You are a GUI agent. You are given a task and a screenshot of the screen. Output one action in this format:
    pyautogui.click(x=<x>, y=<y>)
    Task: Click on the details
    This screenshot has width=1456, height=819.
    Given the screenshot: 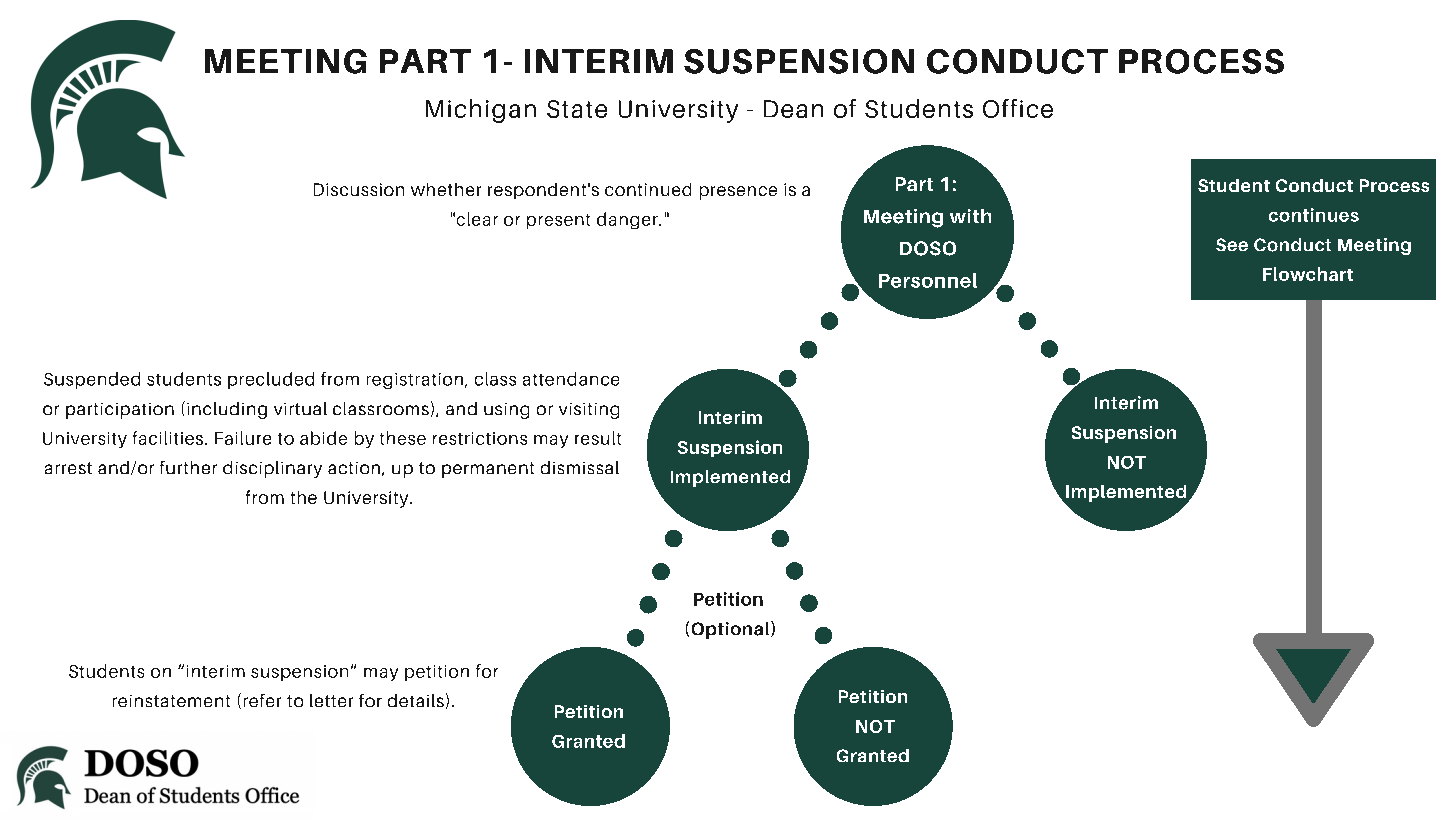 What is the action you would take?
    pyautogui.click(x=416, y=700)
